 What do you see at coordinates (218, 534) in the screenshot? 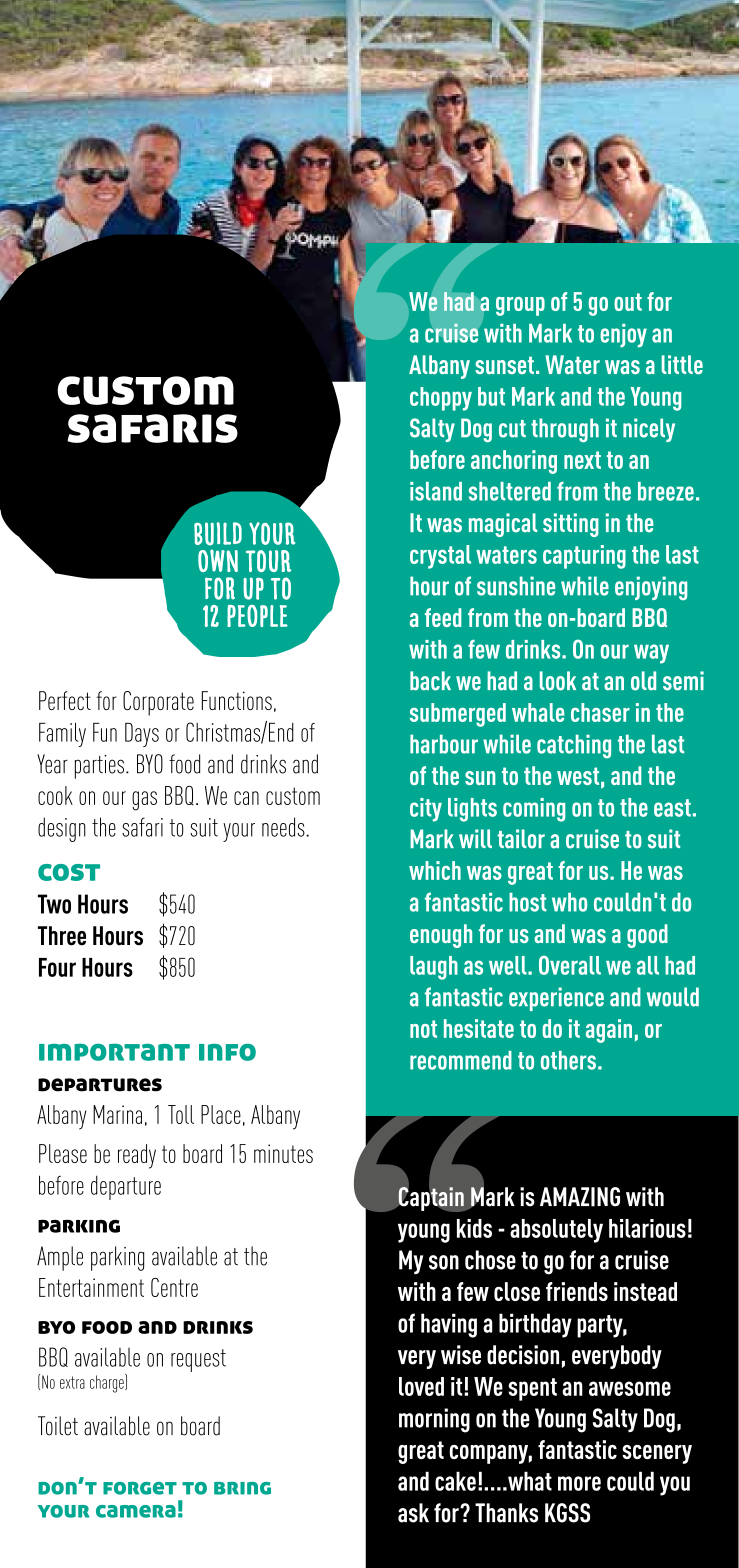
I see `build` at bounding box center [218, 534].
